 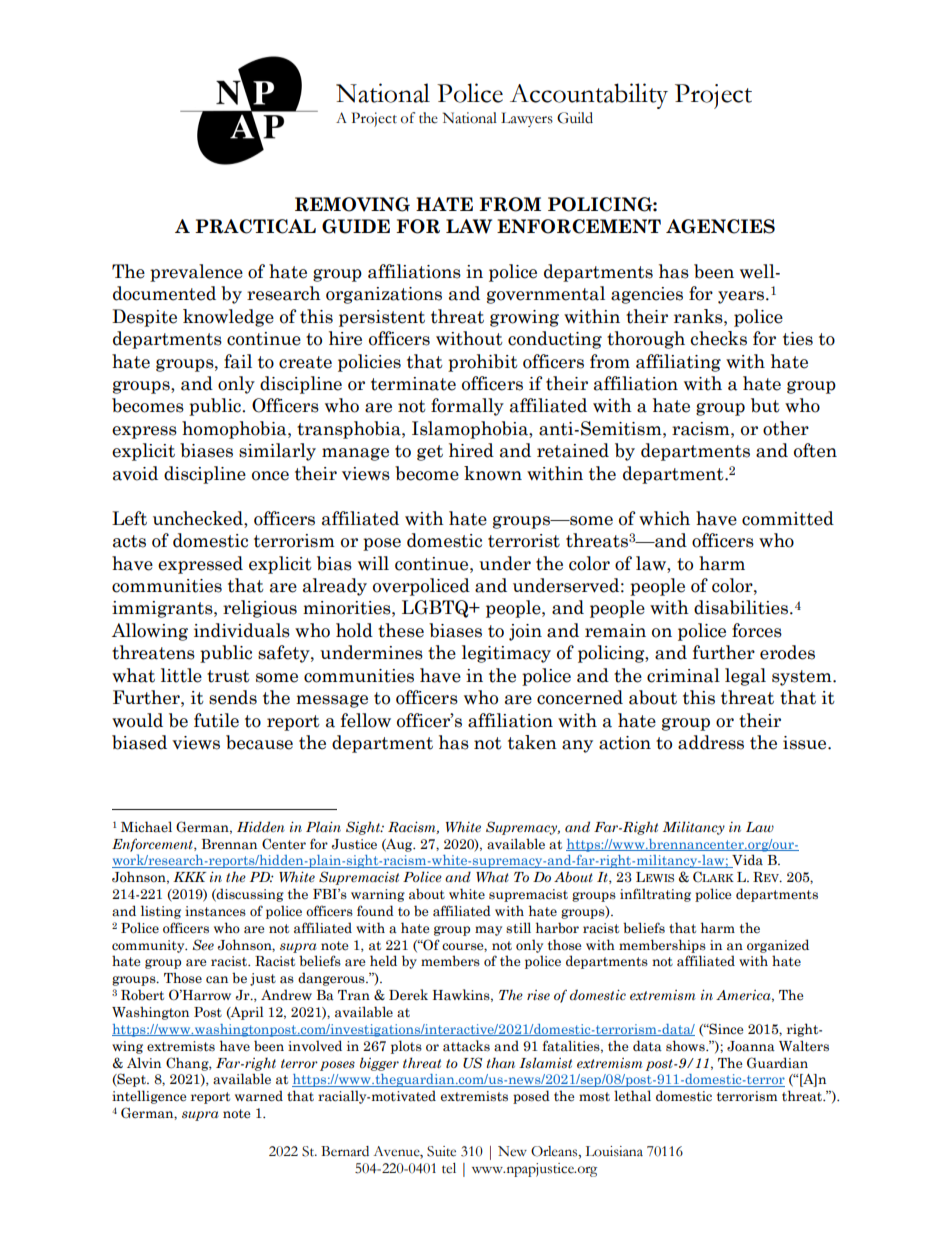 I want to click on taken, so click(x=532, y=742).
